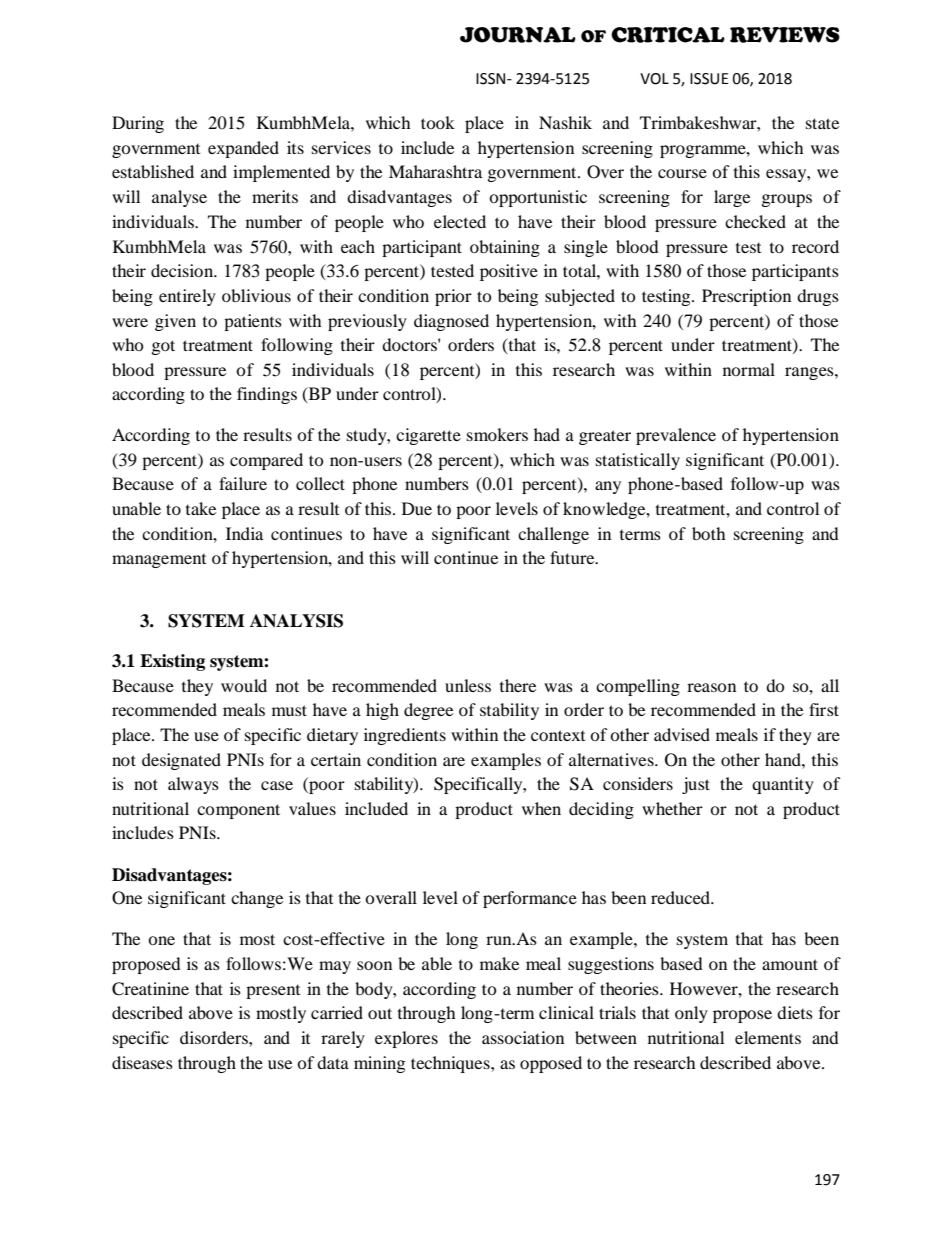 The image size is (952, 1233). Describe the element at coordinates (142, 1062) in the screenshot. I see `diseases` at that location.
